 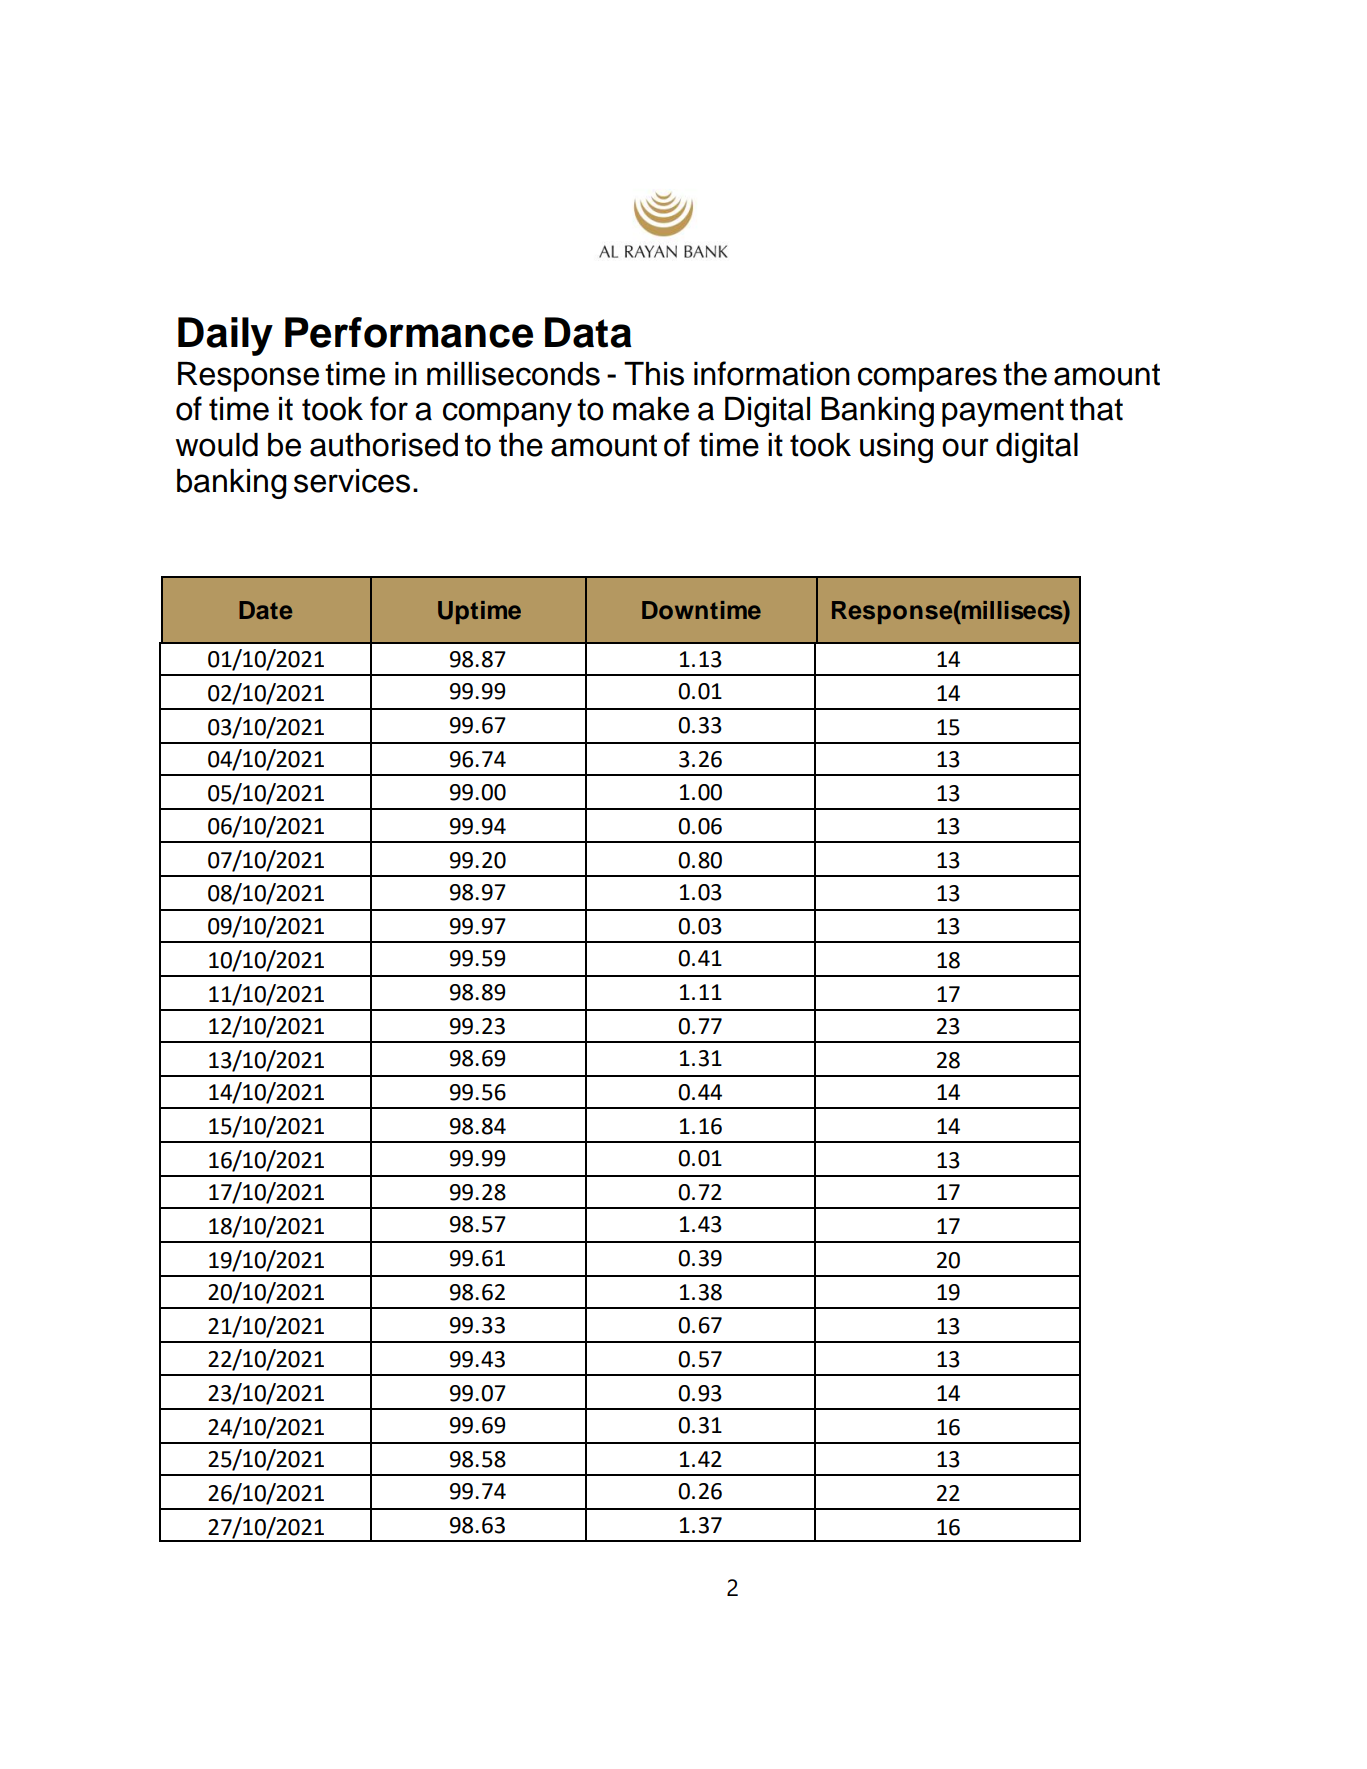 I want to click on Daily, so click(x=225, y=336).
